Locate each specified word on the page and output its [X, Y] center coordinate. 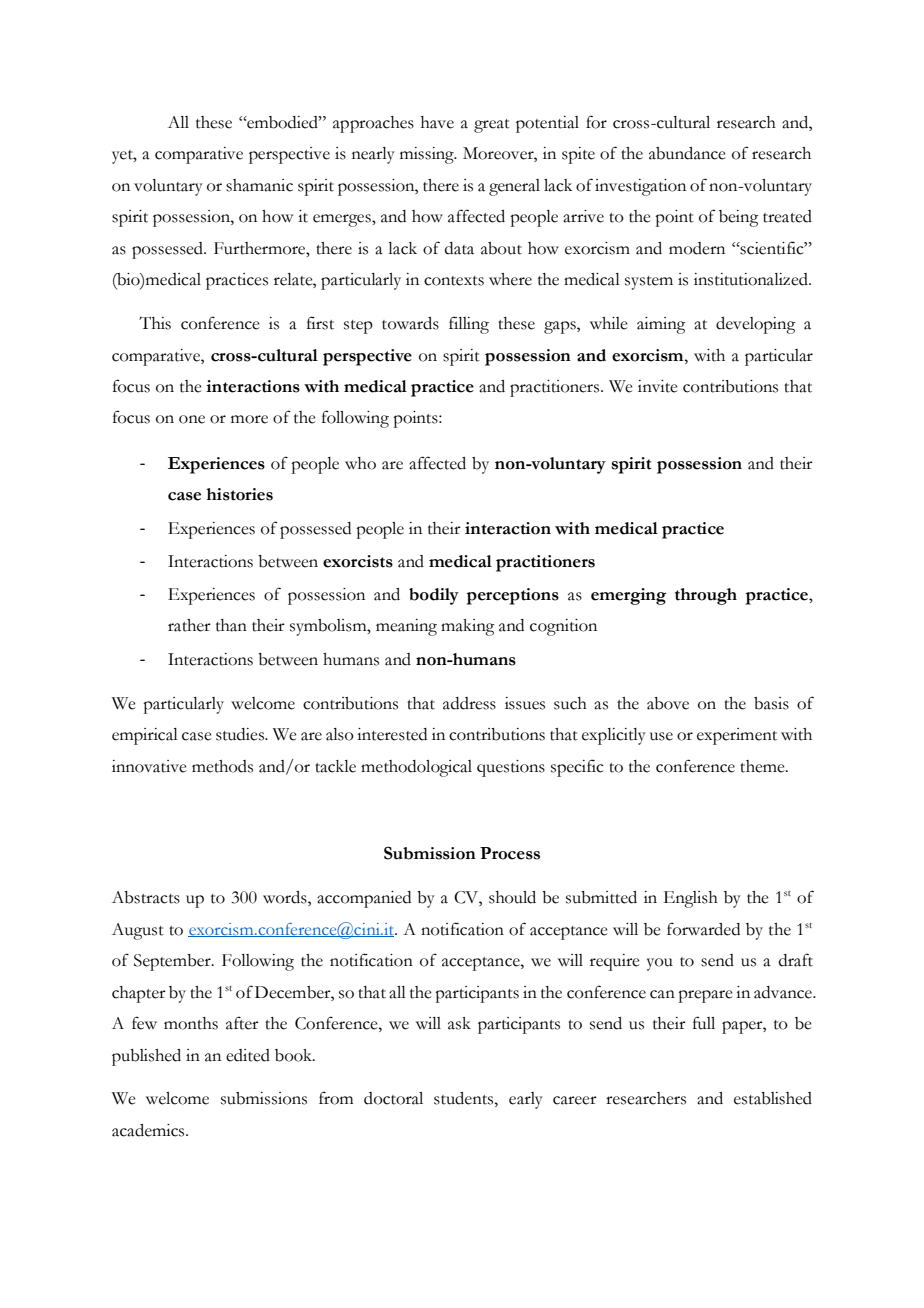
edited [248, 1055]
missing [428, 155]
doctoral [393, 1098]
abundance [687, 153]
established [773, 1098]
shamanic [259, 185]
